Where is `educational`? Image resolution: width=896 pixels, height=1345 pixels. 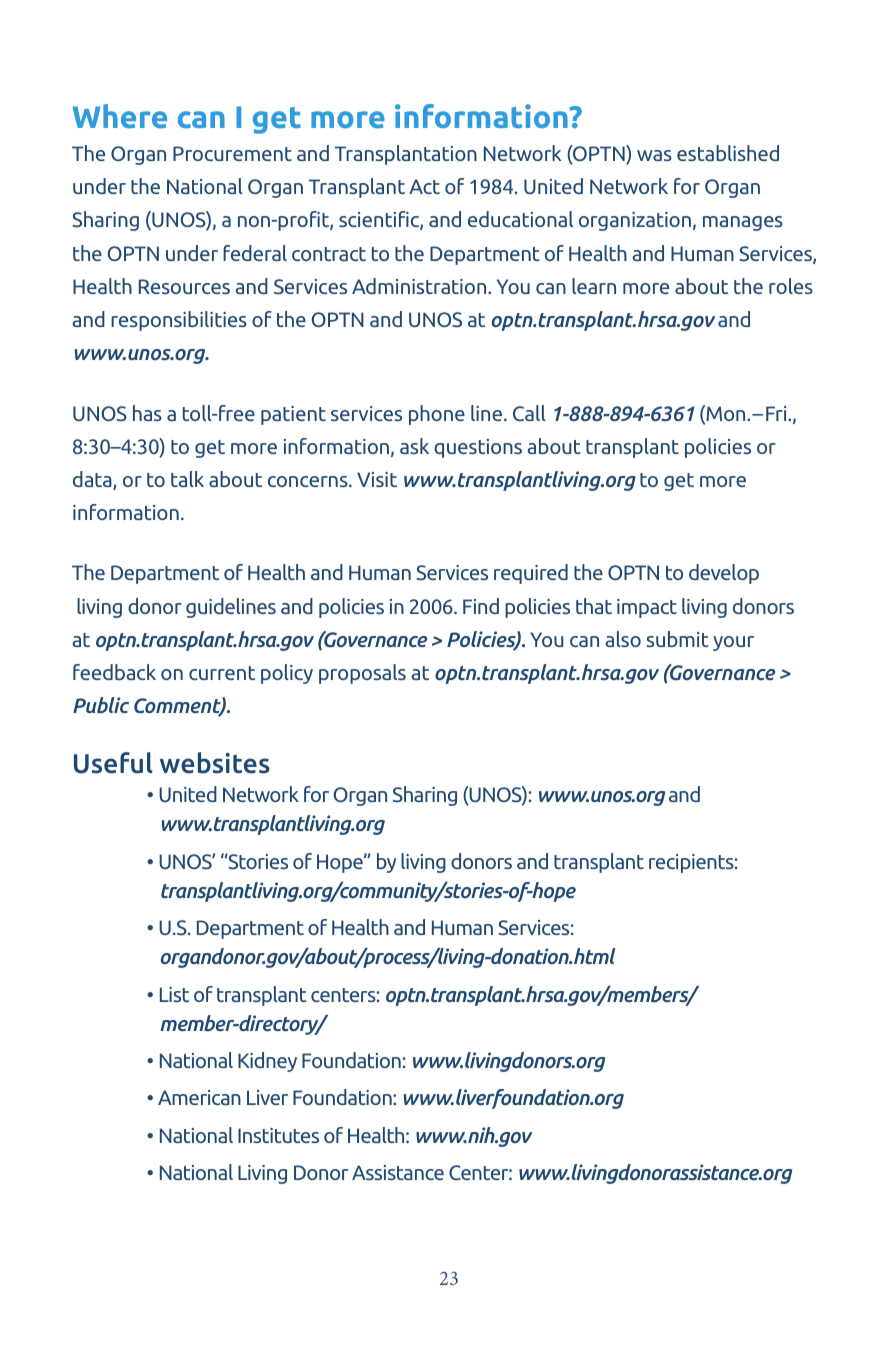 educational is located at coordinates (520, 219).
